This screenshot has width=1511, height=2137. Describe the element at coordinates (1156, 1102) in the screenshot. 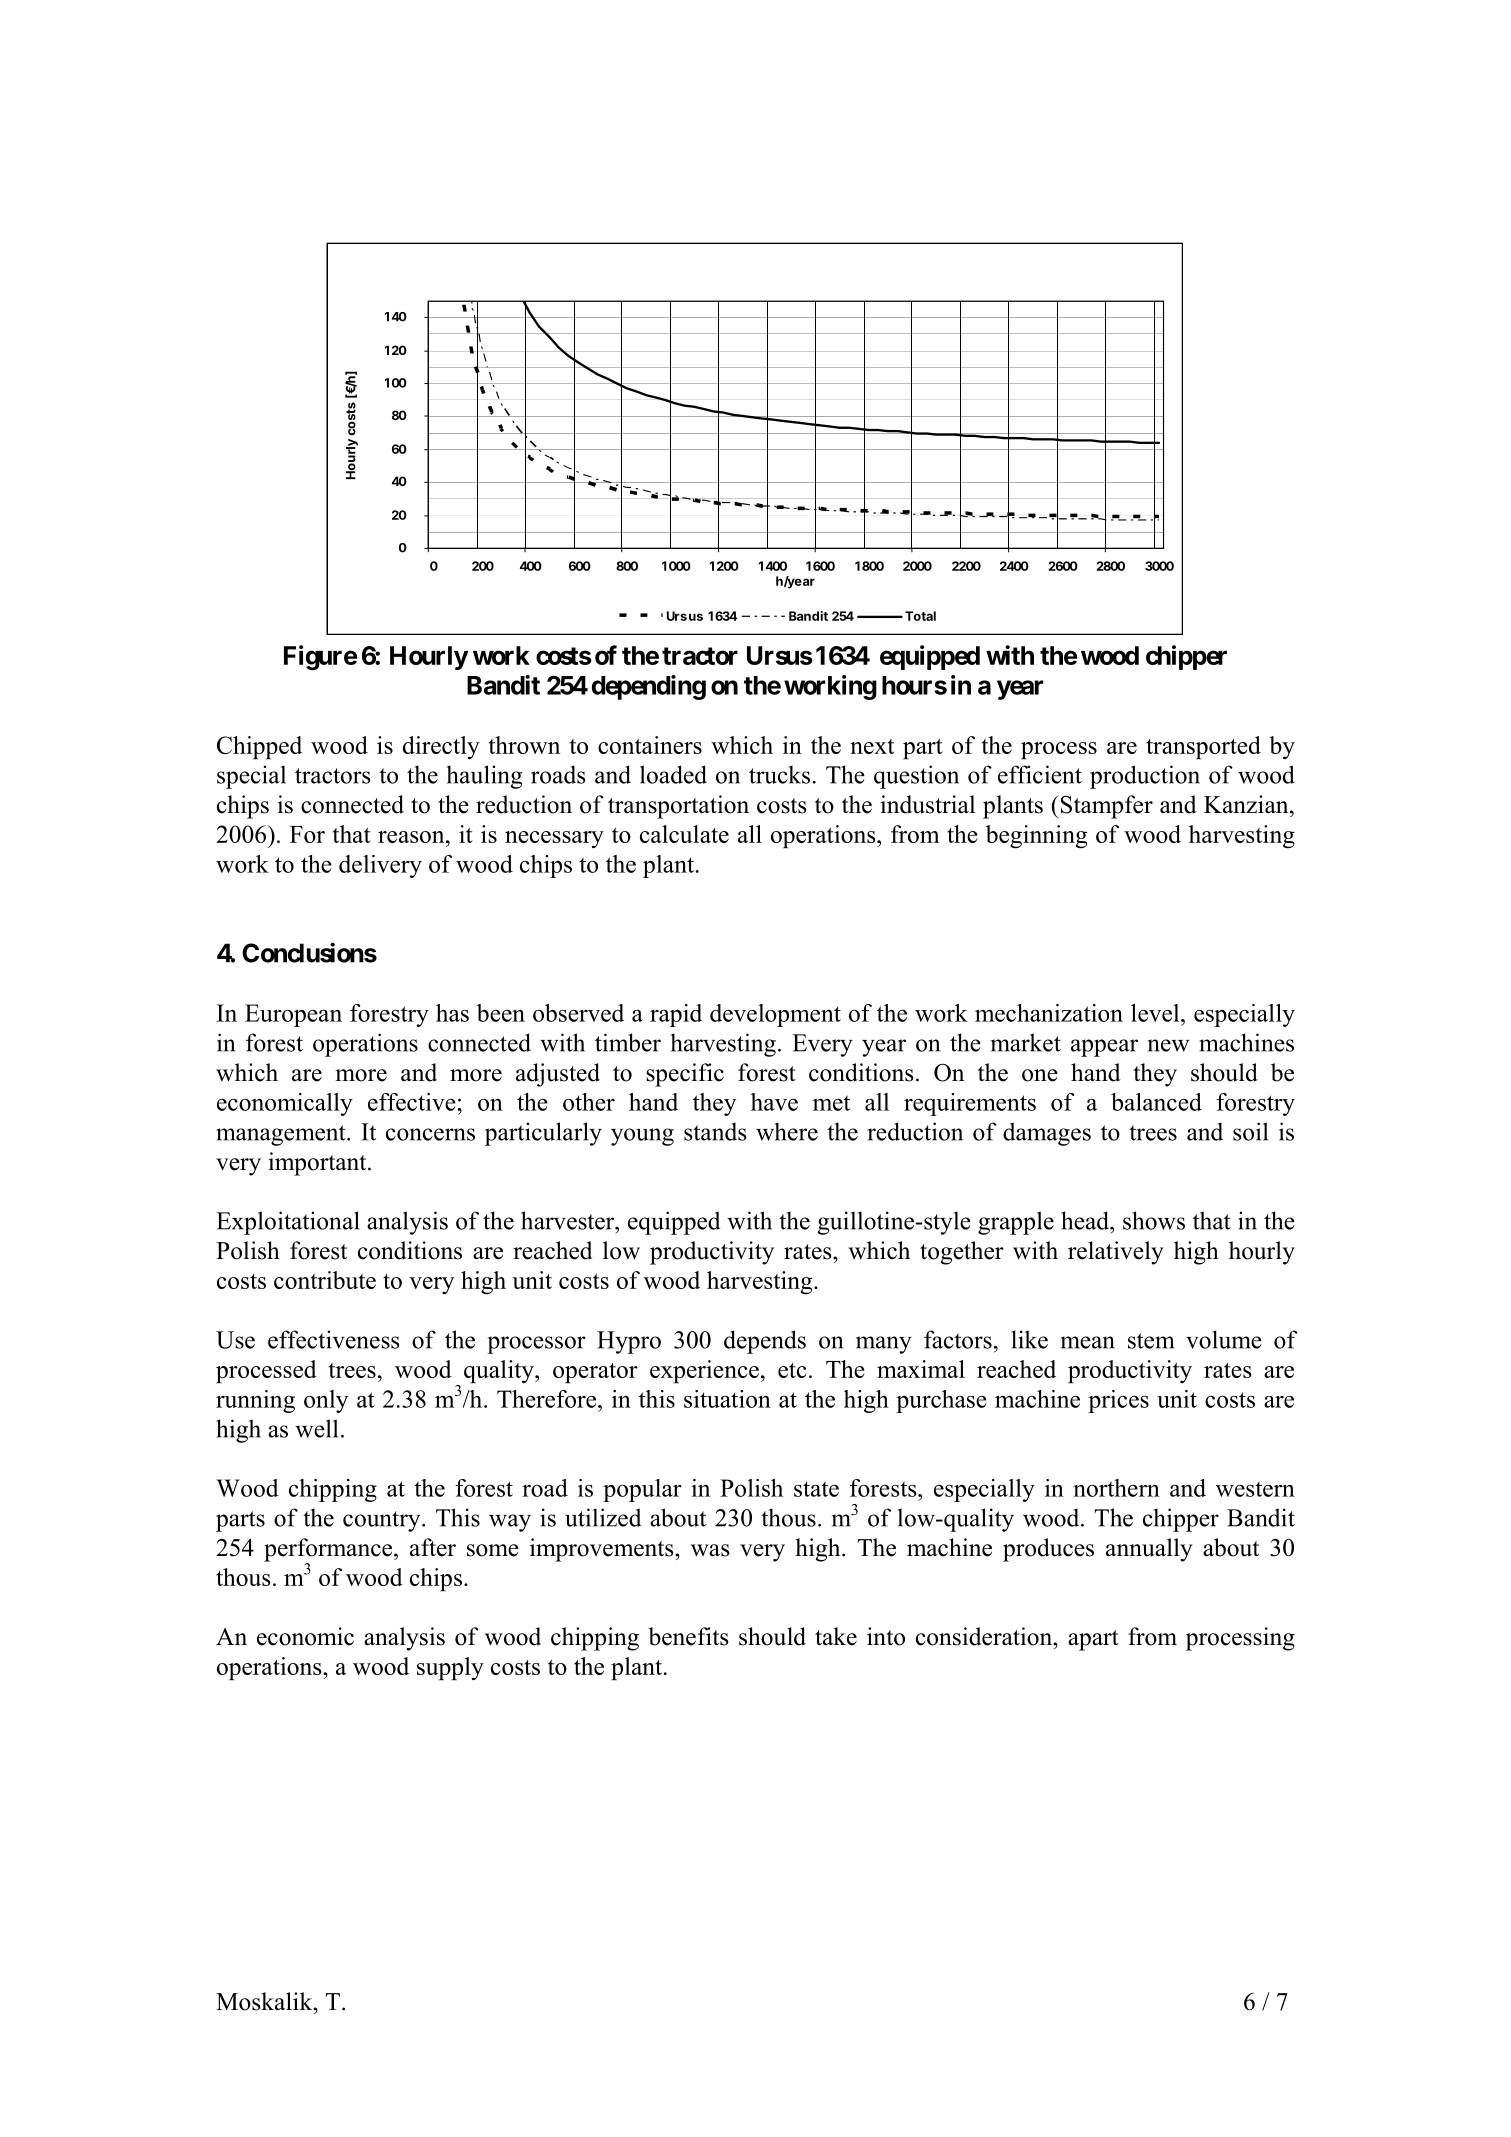

I see `balanced` at that location.
